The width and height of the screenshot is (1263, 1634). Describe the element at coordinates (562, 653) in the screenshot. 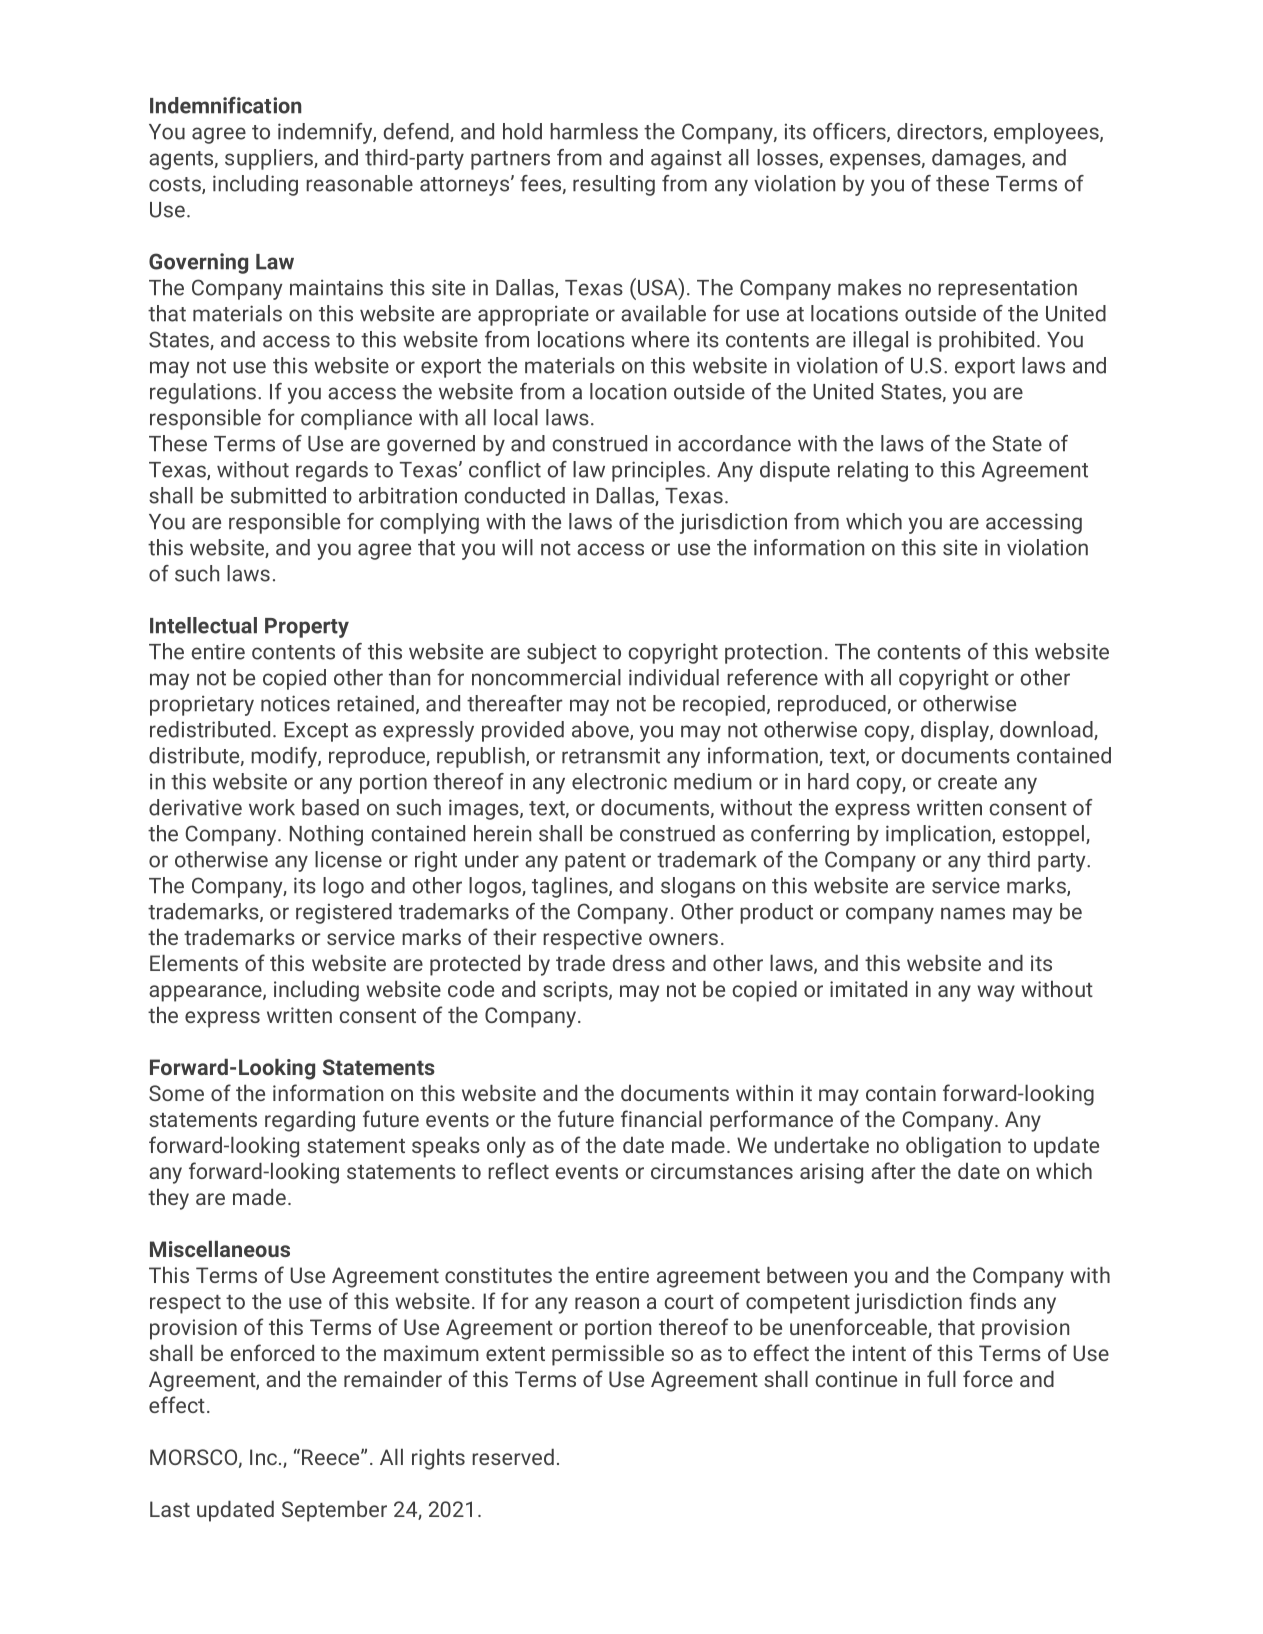

I see `subject` at that location.
